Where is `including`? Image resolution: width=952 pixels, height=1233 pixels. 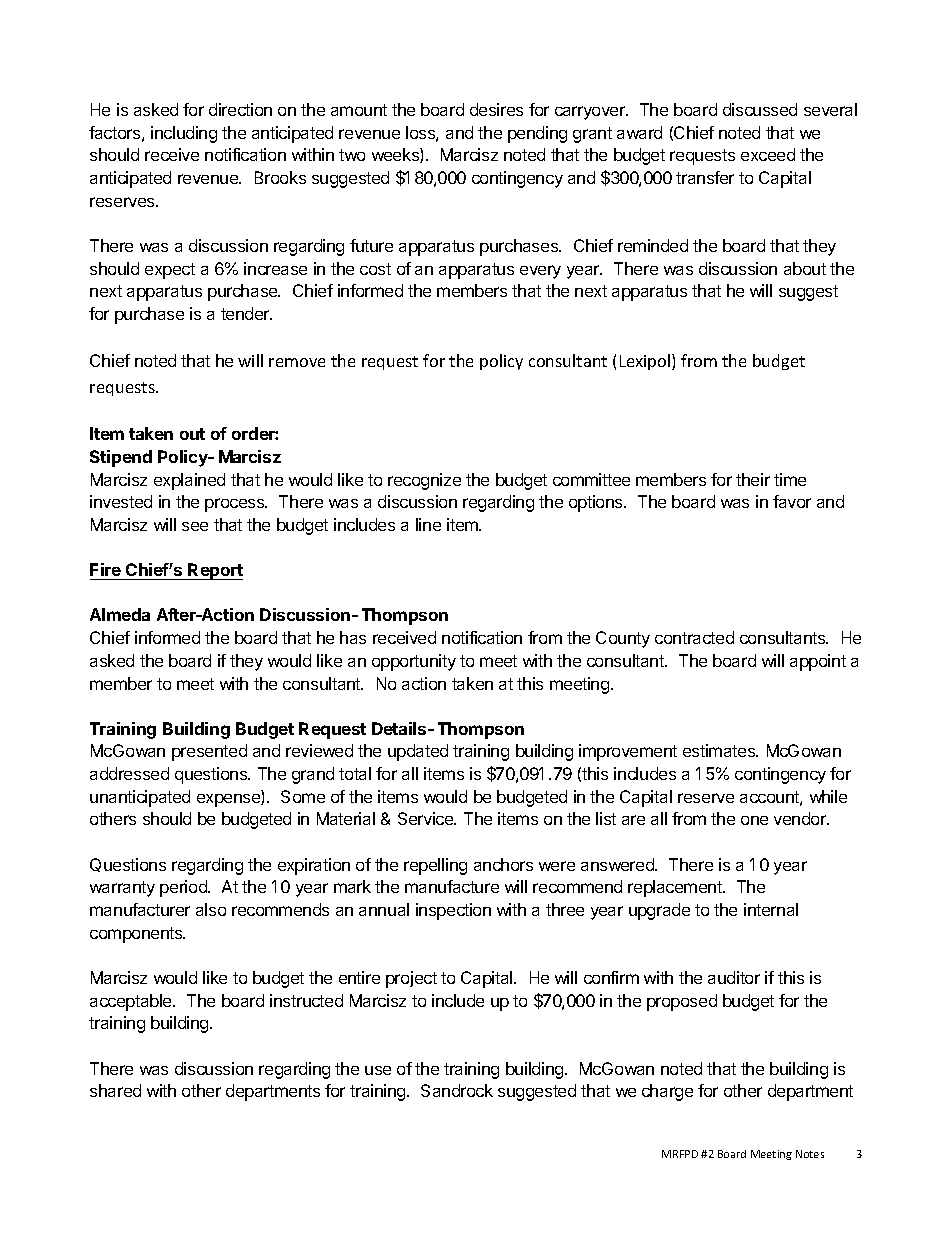
including is located at coordinates (184, 134).
